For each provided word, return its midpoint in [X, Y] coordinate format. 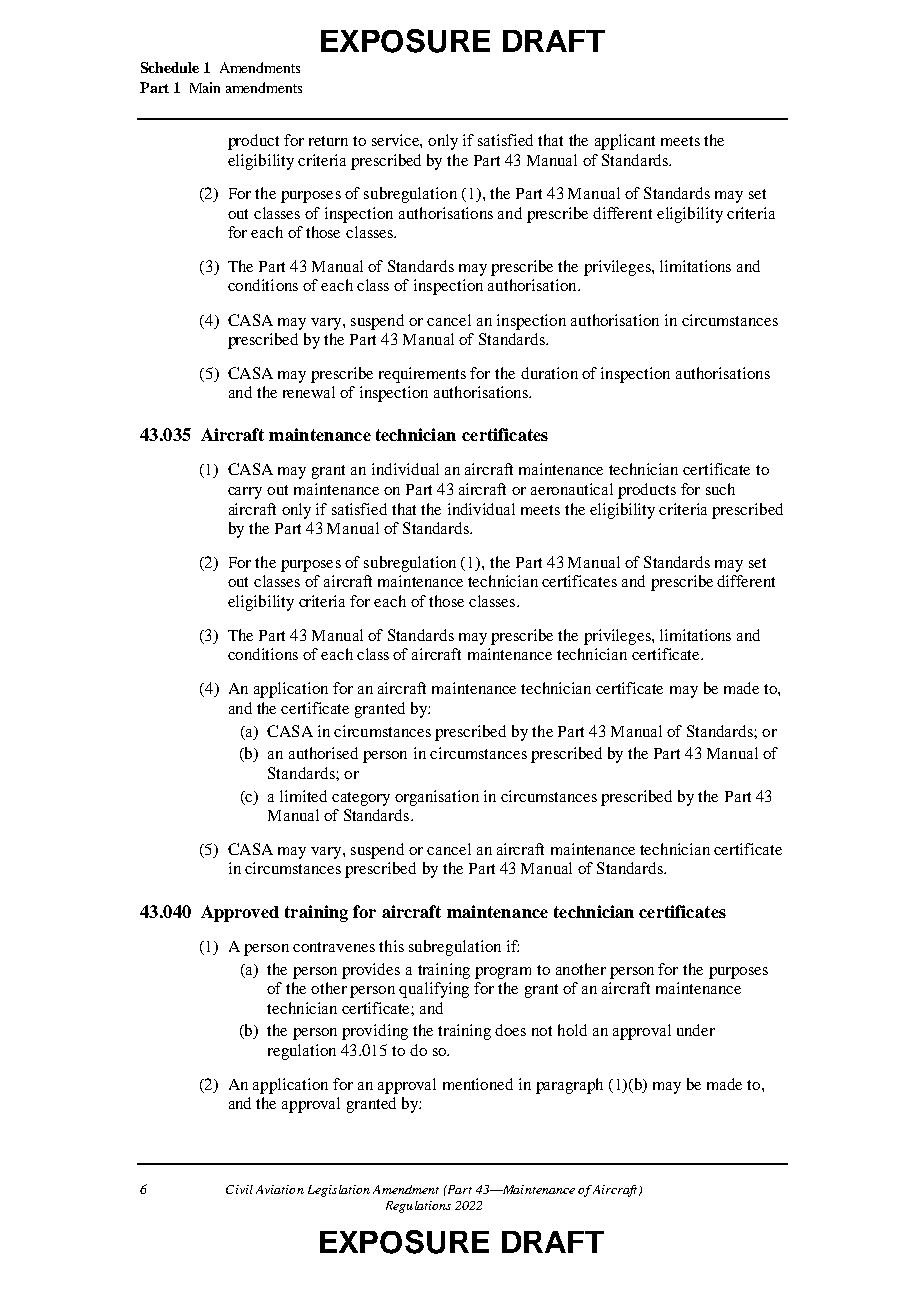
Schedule [170, 67]
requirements [422, 375]
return [328, 141]
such [720, 489]
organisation [437, 798]
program [503, 973]
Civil [239, 1189]
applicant [625, 142]
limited [303, 796]
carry [245, 493]
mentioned [478, 1084]
